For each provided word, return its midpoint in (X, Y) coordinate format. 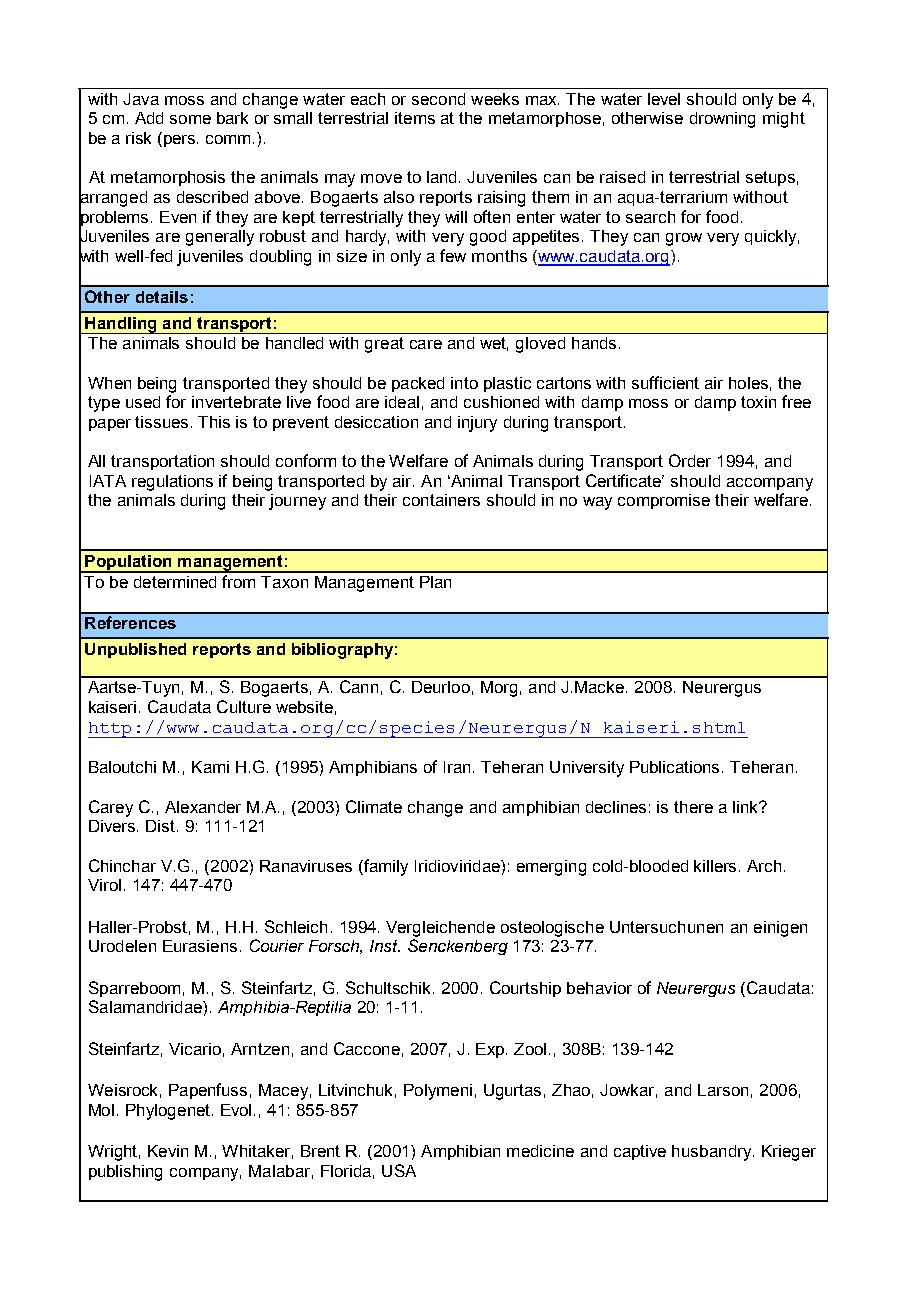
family (385, 867)
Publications (676, 767)
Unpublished (135, 650)
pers (181, 141)
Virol (104, 885)
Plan (435, 582)
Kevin (168, 1151)
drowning (722, 120)
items (415, 118)
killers (717, 866)
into (464, 383)
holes (748, 383)
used (143, 402)
